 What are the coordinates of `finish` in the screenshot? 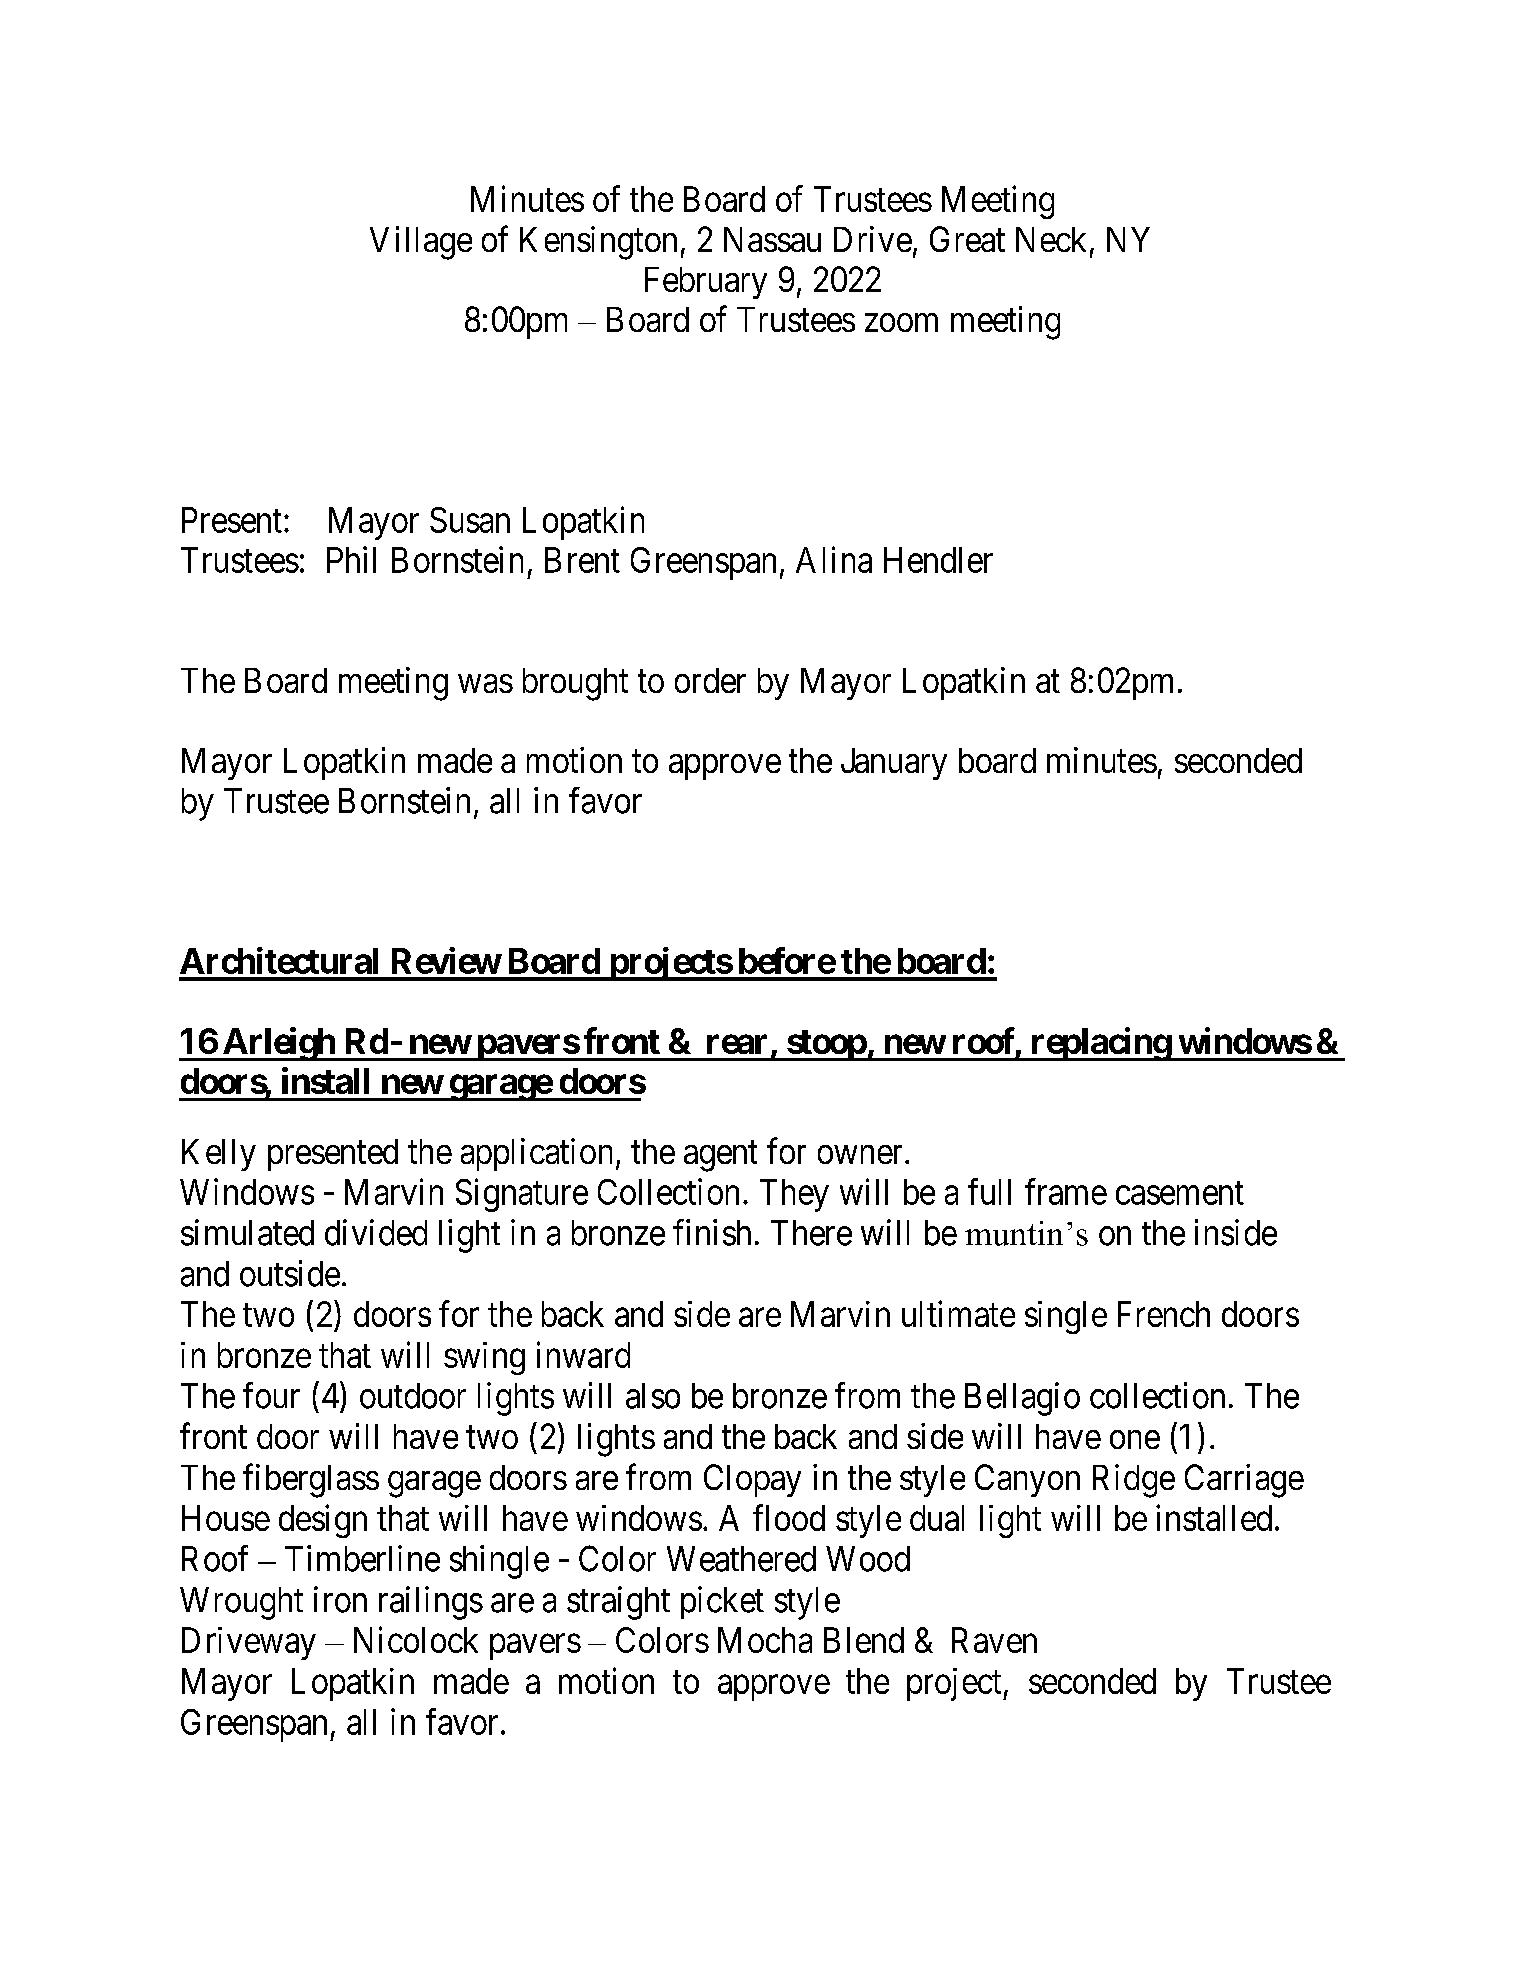 It's located at (712, 1232).
